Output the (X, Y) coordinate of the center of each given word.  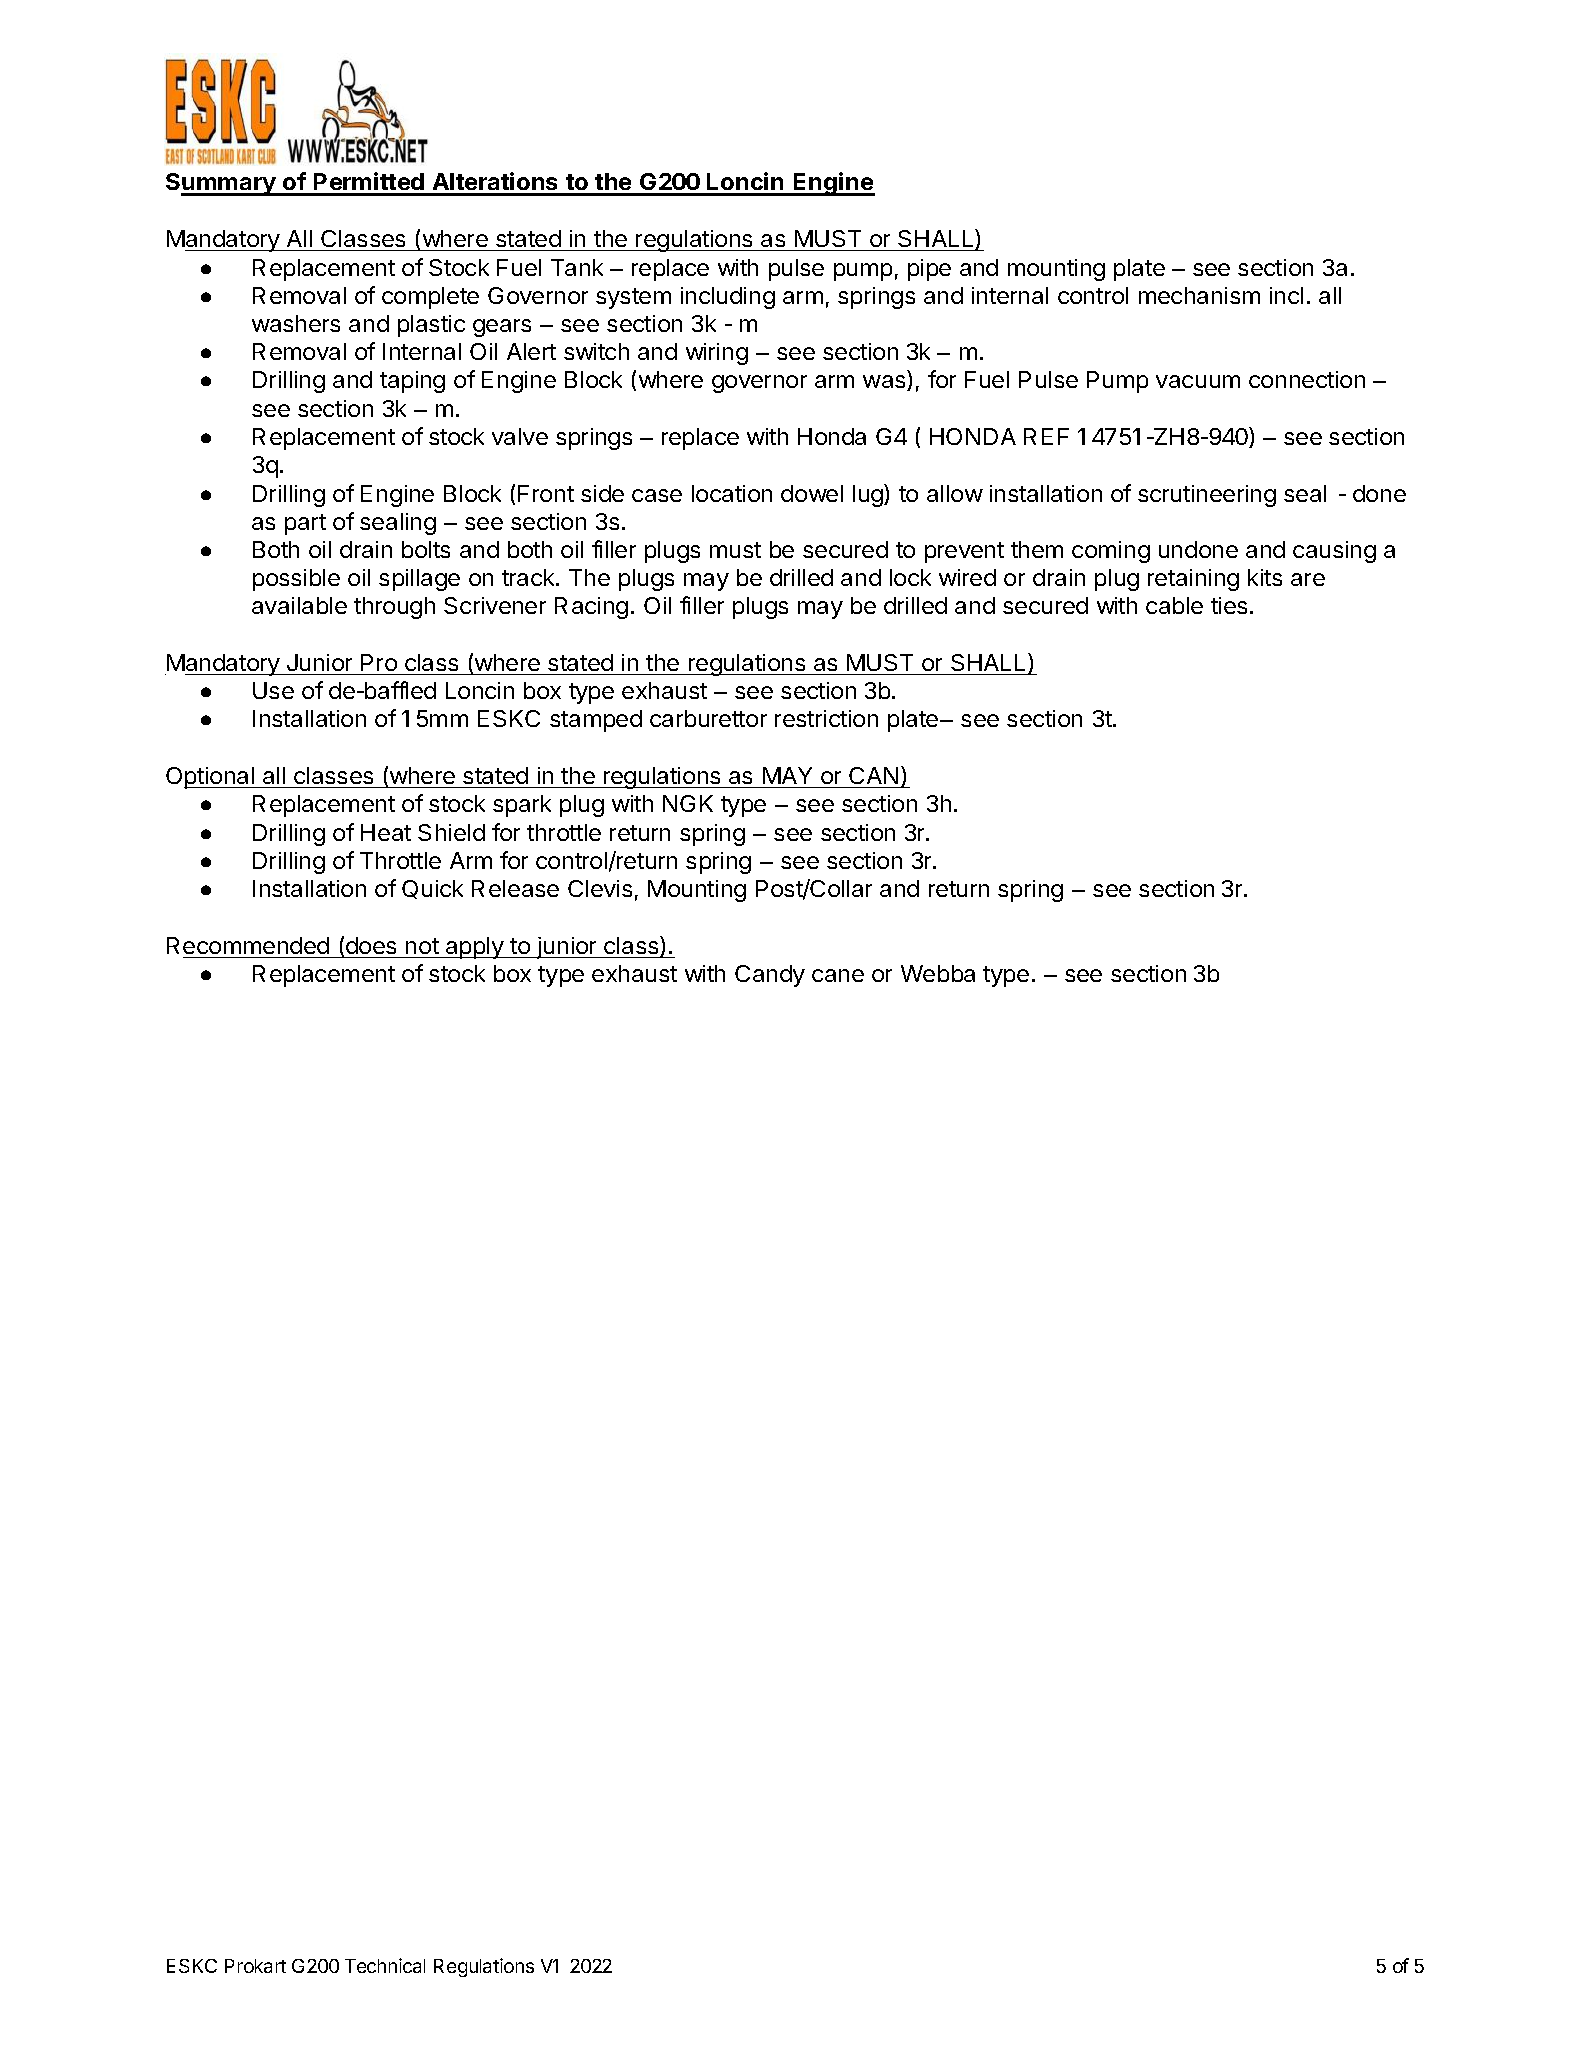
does (371, 945)
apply (475, 948)
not (422, 946)
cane (838, 975)
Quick (432, 889)
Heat (386, 832)
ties (1229, 605)
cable (1174, 605)
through (394, 608)
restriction (826, 718)
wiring (717, 354)
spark (522, 806)
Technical (385, 1965)
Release (515, 888)
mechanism (1199, 295)
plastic (431, 326)
